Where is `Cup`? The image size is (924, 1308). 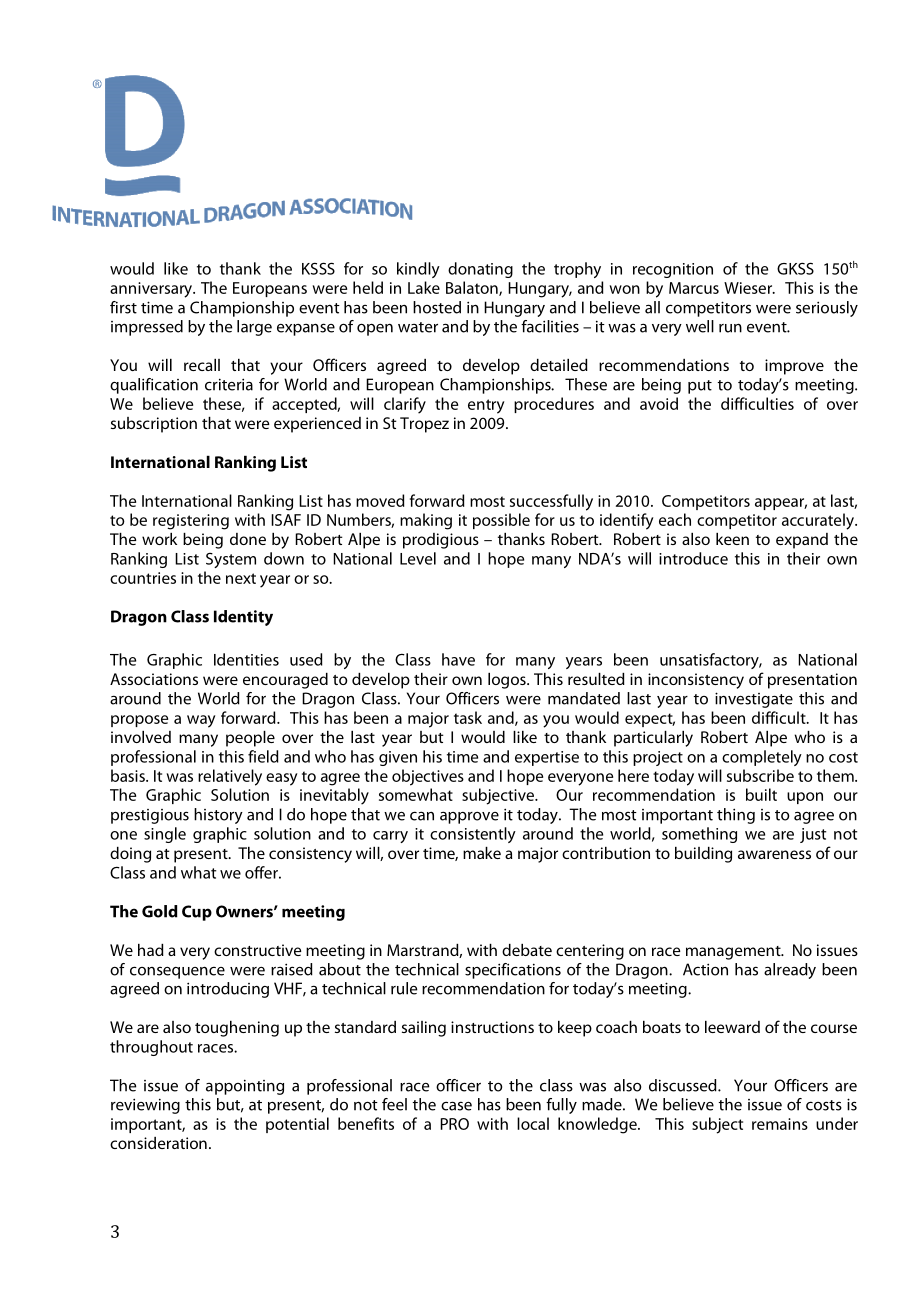 Cup is located at coordinates (197, 913).
